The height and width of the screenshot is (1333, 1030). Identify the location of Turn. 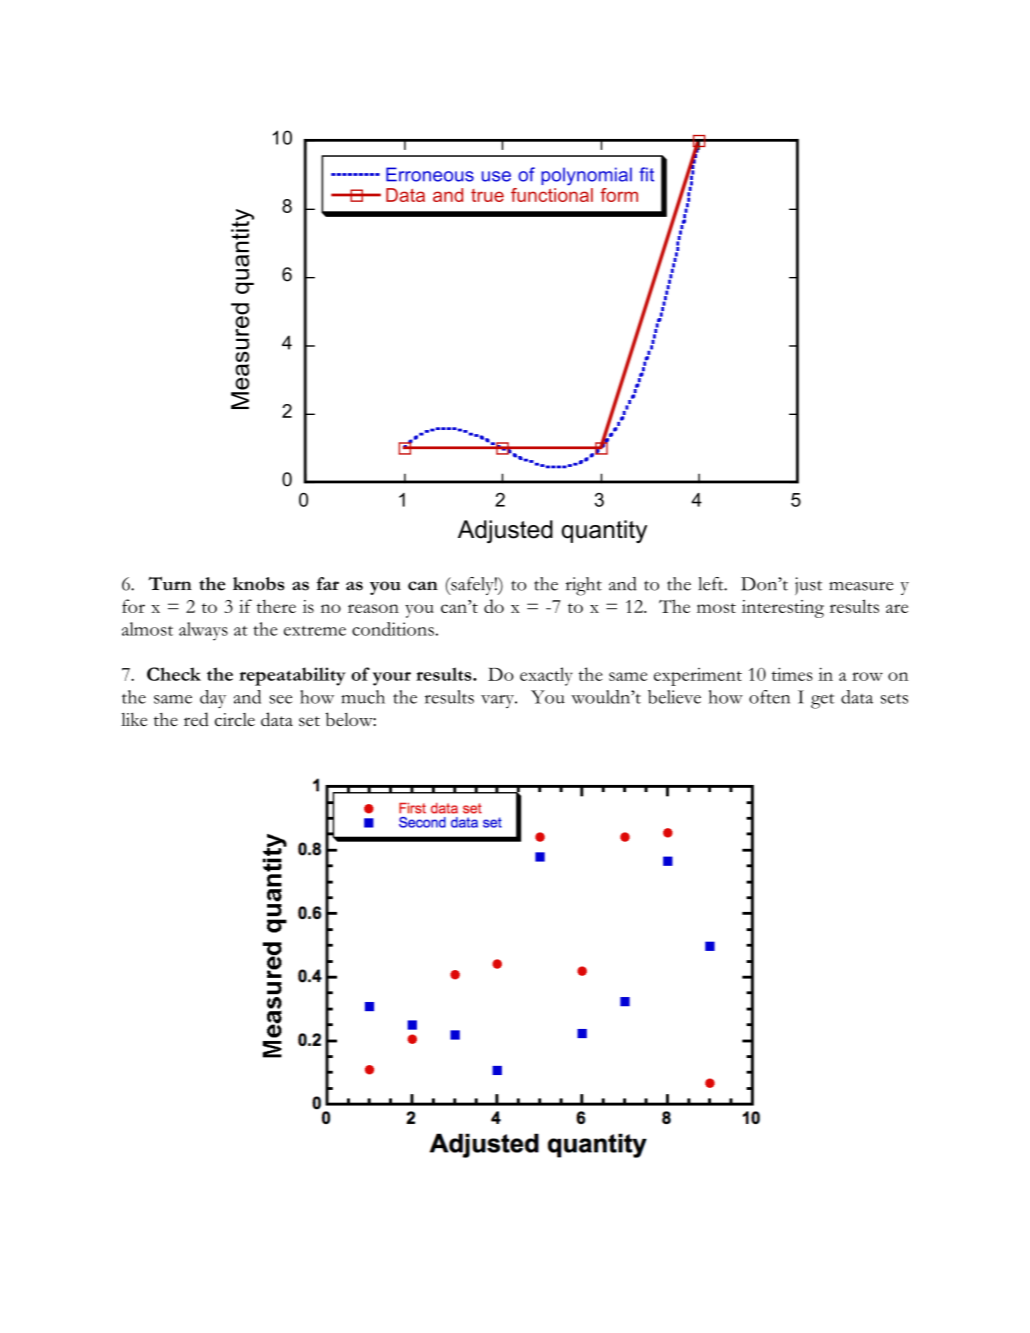
(170, 583).
